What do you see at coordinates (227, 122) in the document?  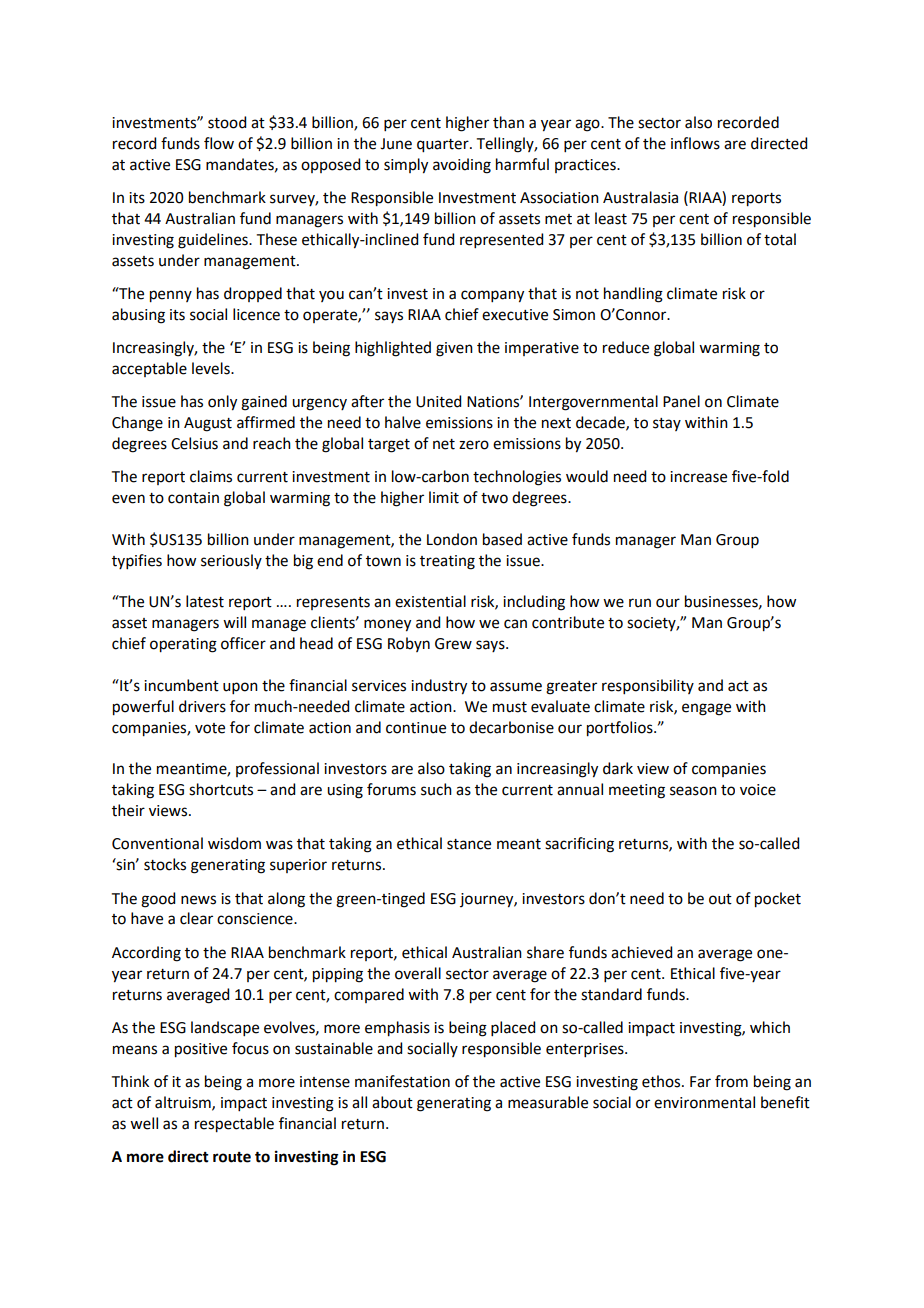 I see `stood` at bounding box center [227, 122].
